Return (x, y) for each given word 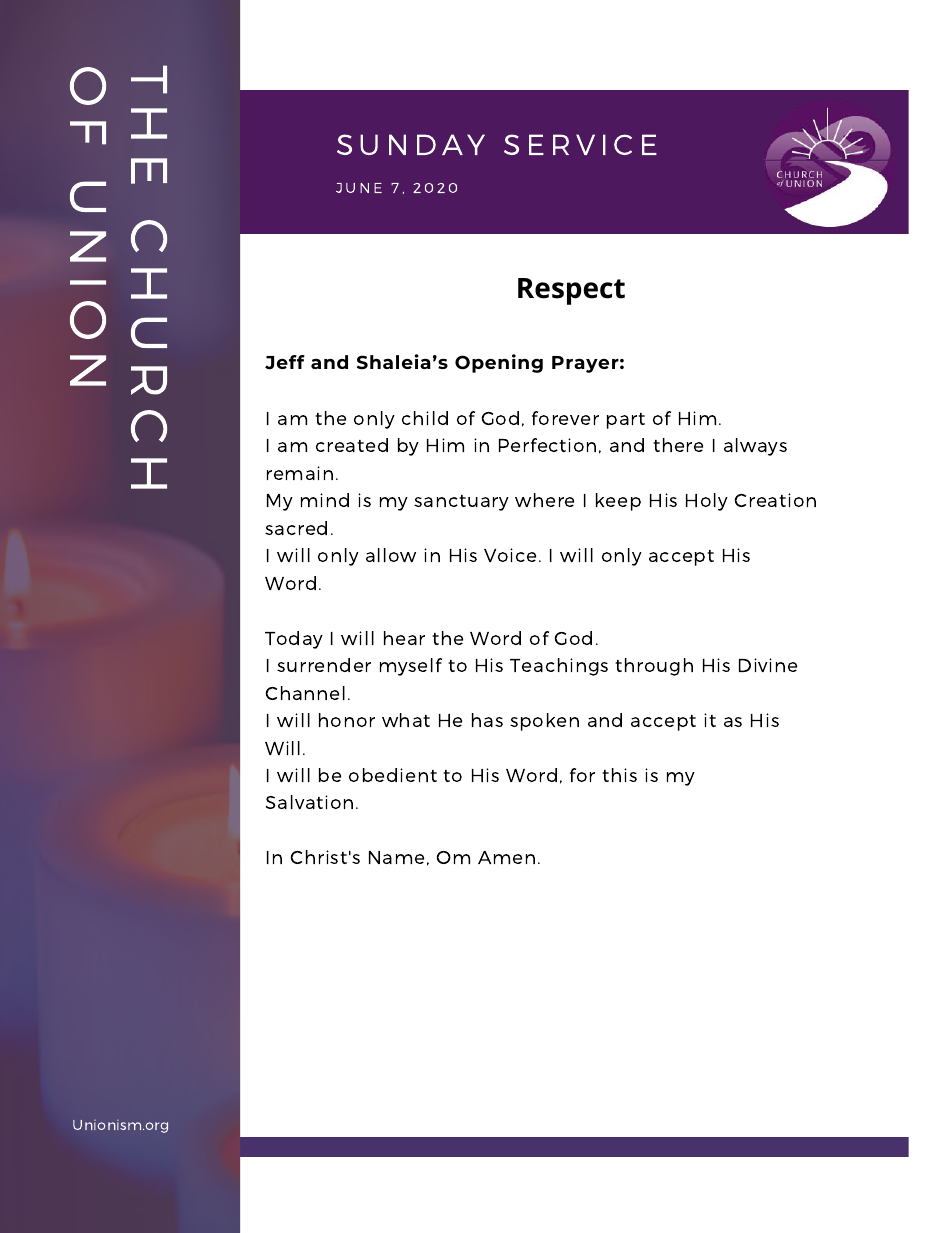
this (619, 775)
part (626, 421)
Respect (571, 291)
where (544, 500)
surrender (324, 665)
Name (396, 857)
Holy (707, 502)
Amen (506, 857)
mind (325, 500)
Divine (768, 665)
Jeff (285, 362)
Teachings (559, 667)
